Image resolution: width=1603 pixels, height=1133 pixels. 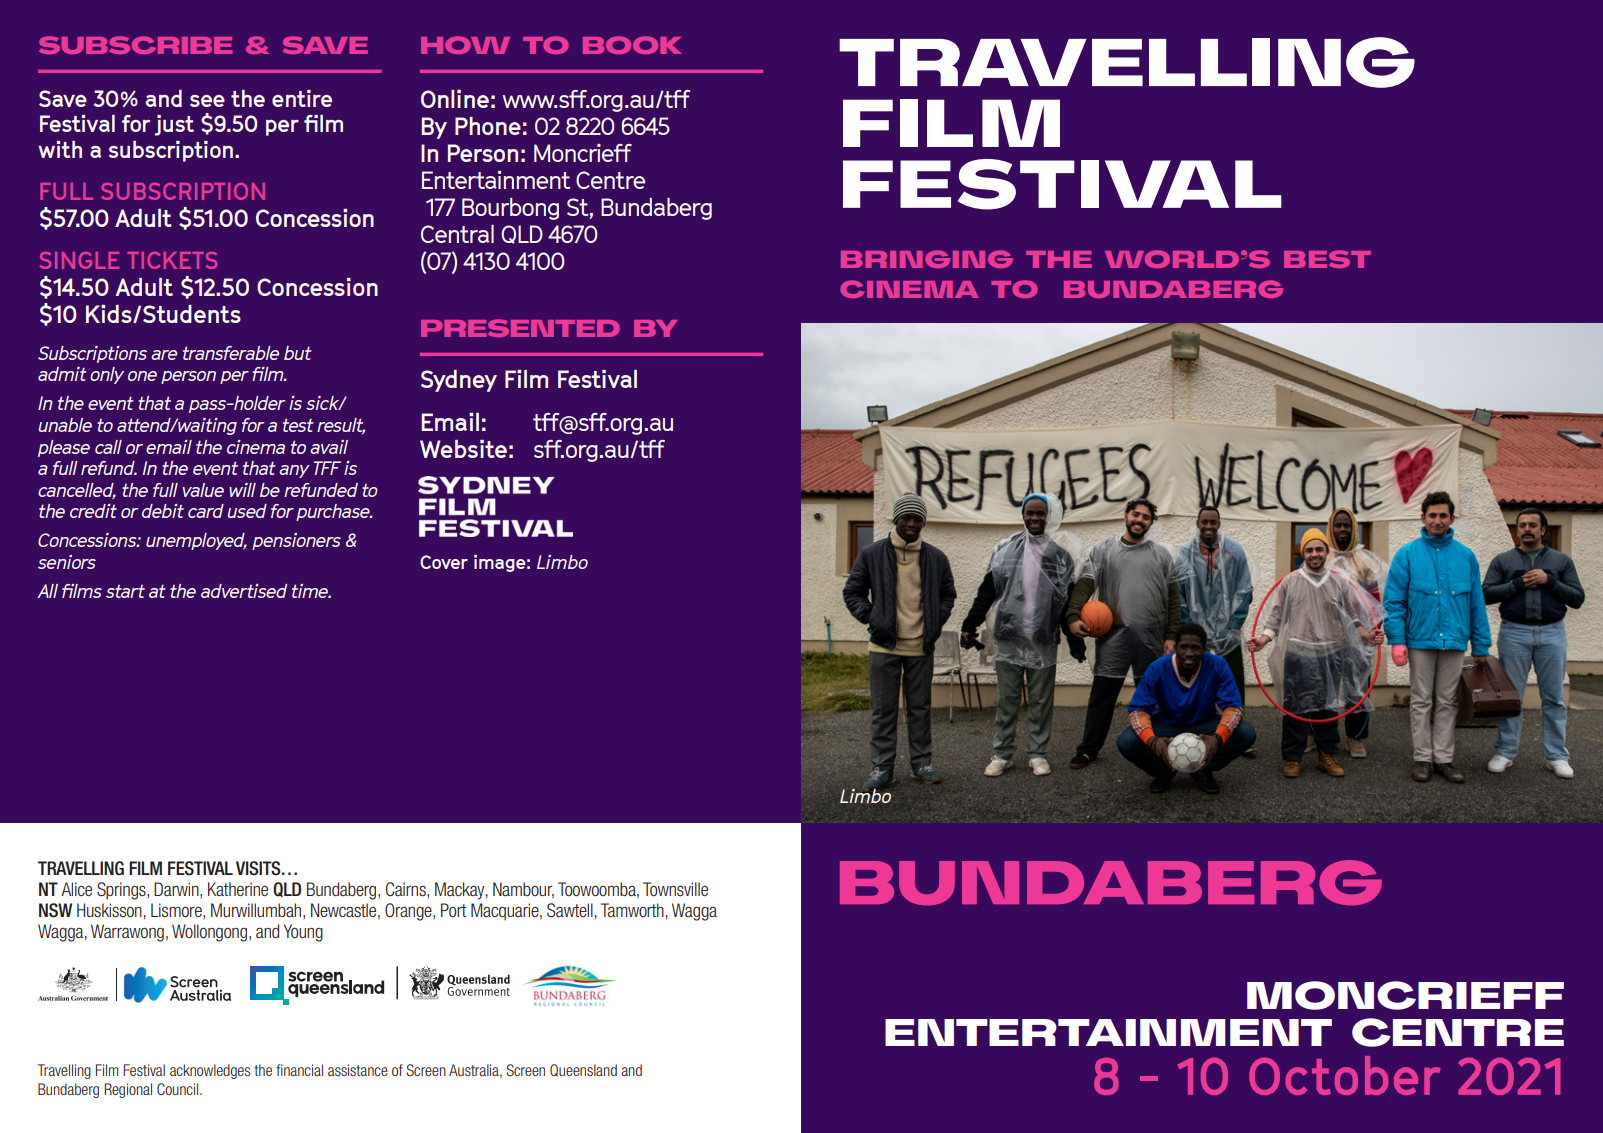 What do you see at coordinates (444, 562) in the screenshot?
I see `Cover` at bounding box center [444, 562].
